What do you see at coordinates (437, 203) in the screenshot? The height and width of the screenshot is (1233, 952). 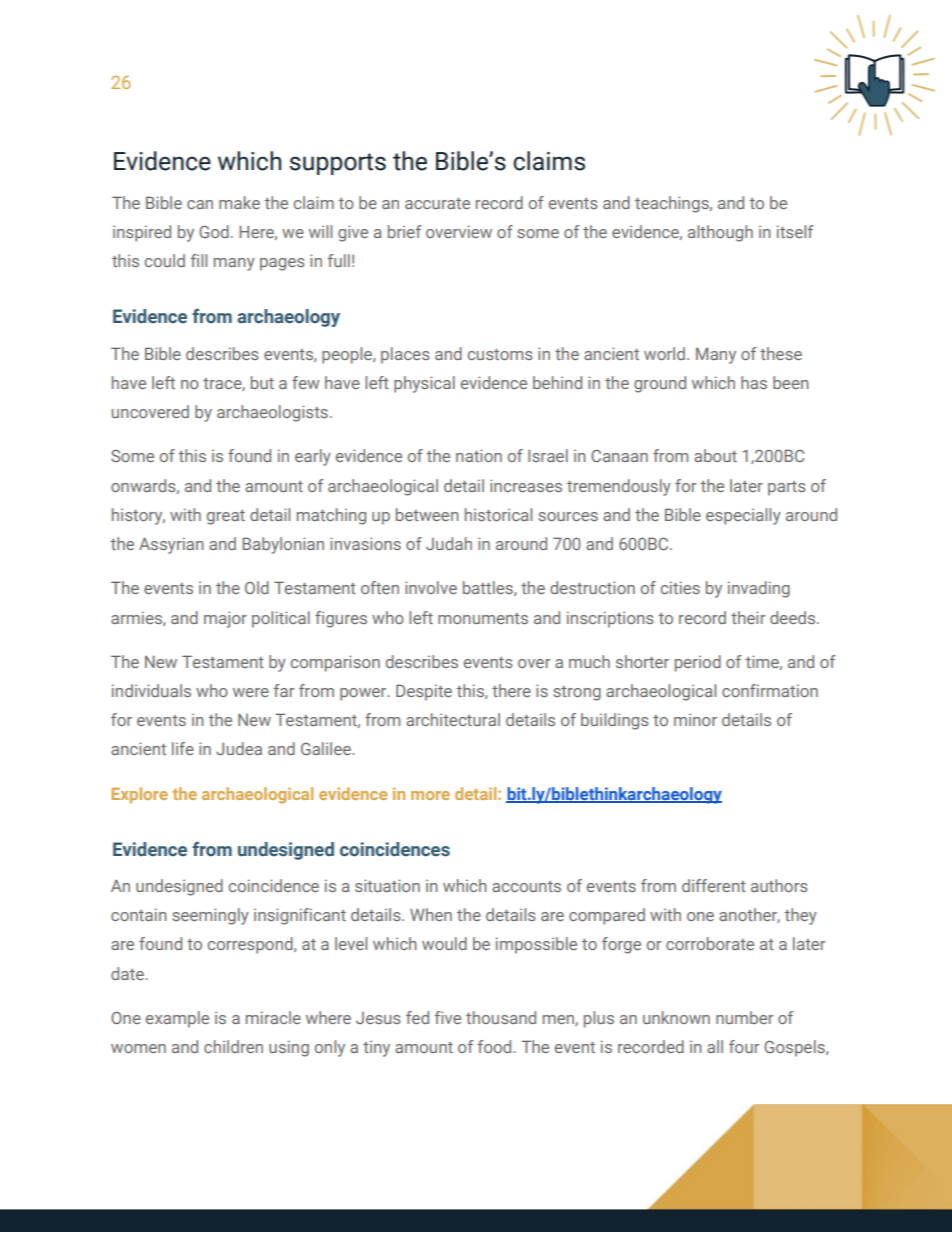 I see `accurate` at bounding box center [437, 203].
